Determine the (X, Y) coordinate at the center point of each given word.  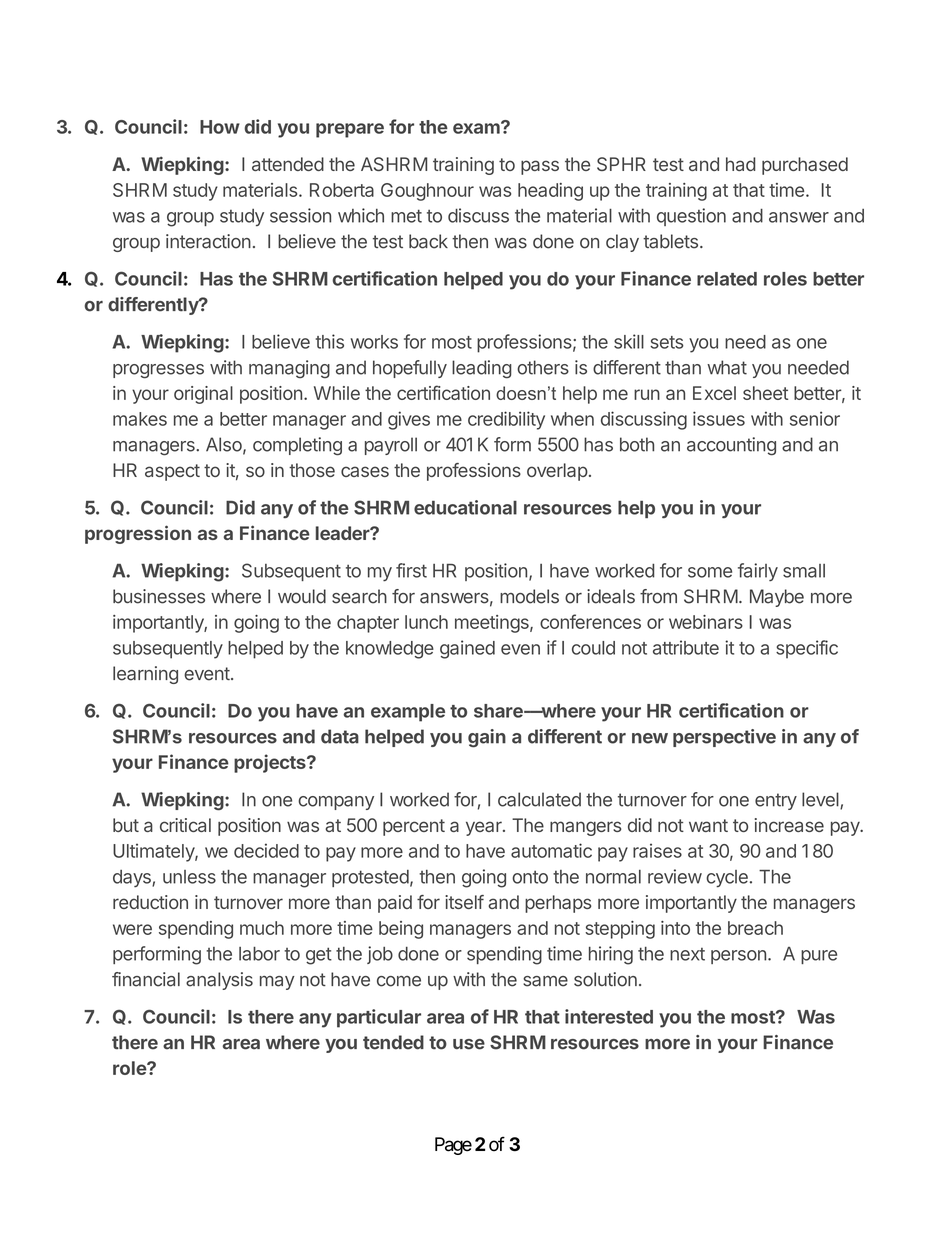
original (203, 395)
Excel (714, 393)
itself (464, 902)
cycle (727, 879)
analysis (219, 981)
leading (482, 369)
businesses (159, 596)
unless (189, 877)
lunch (426, 622)
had (741, 164)
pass (540, 167)
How (220, 127)
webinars (706, 622)
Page (453, 1146)
